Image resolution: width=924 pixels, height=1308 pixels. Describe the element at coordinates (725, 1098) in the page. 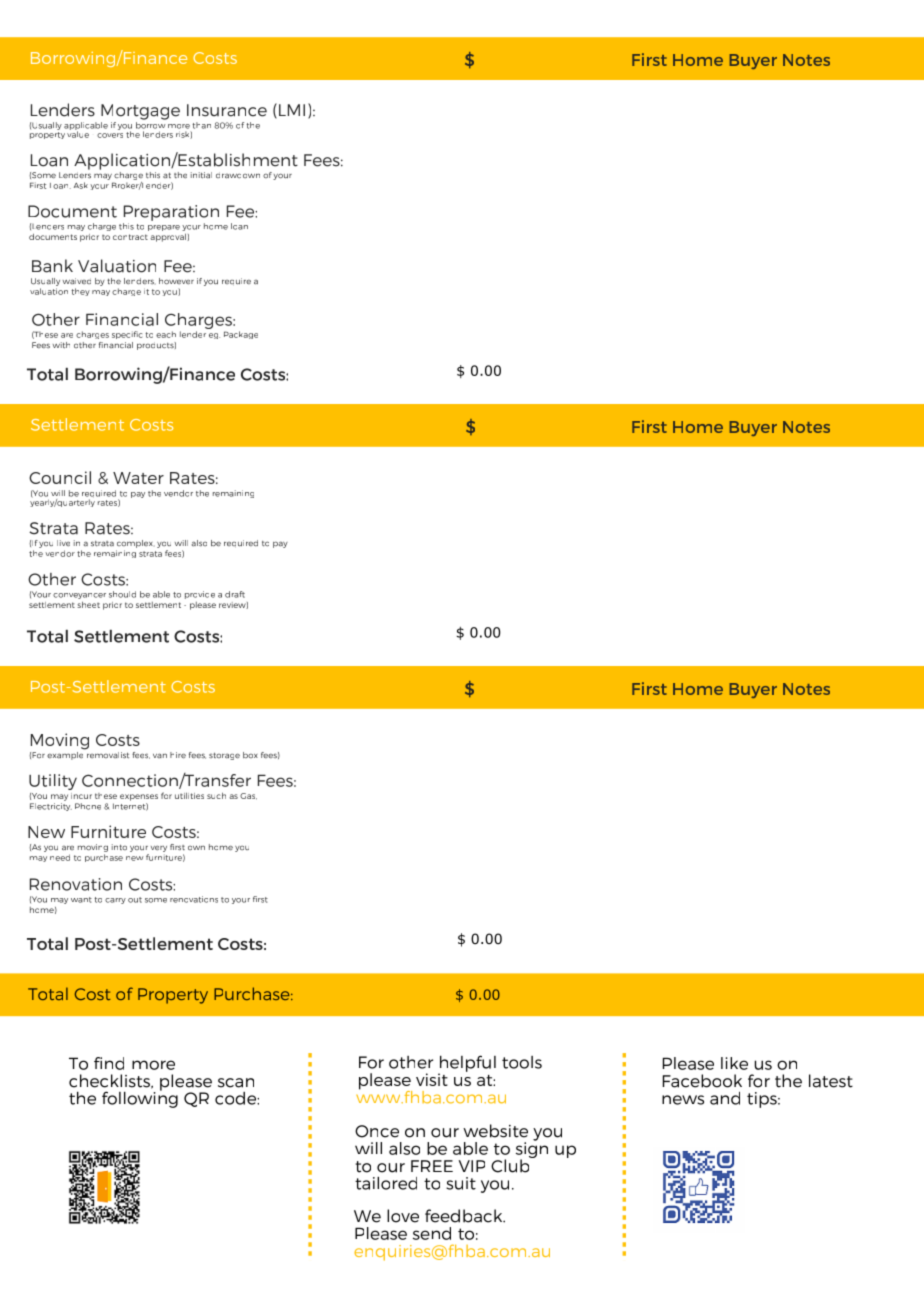

I see `and` at that location.
